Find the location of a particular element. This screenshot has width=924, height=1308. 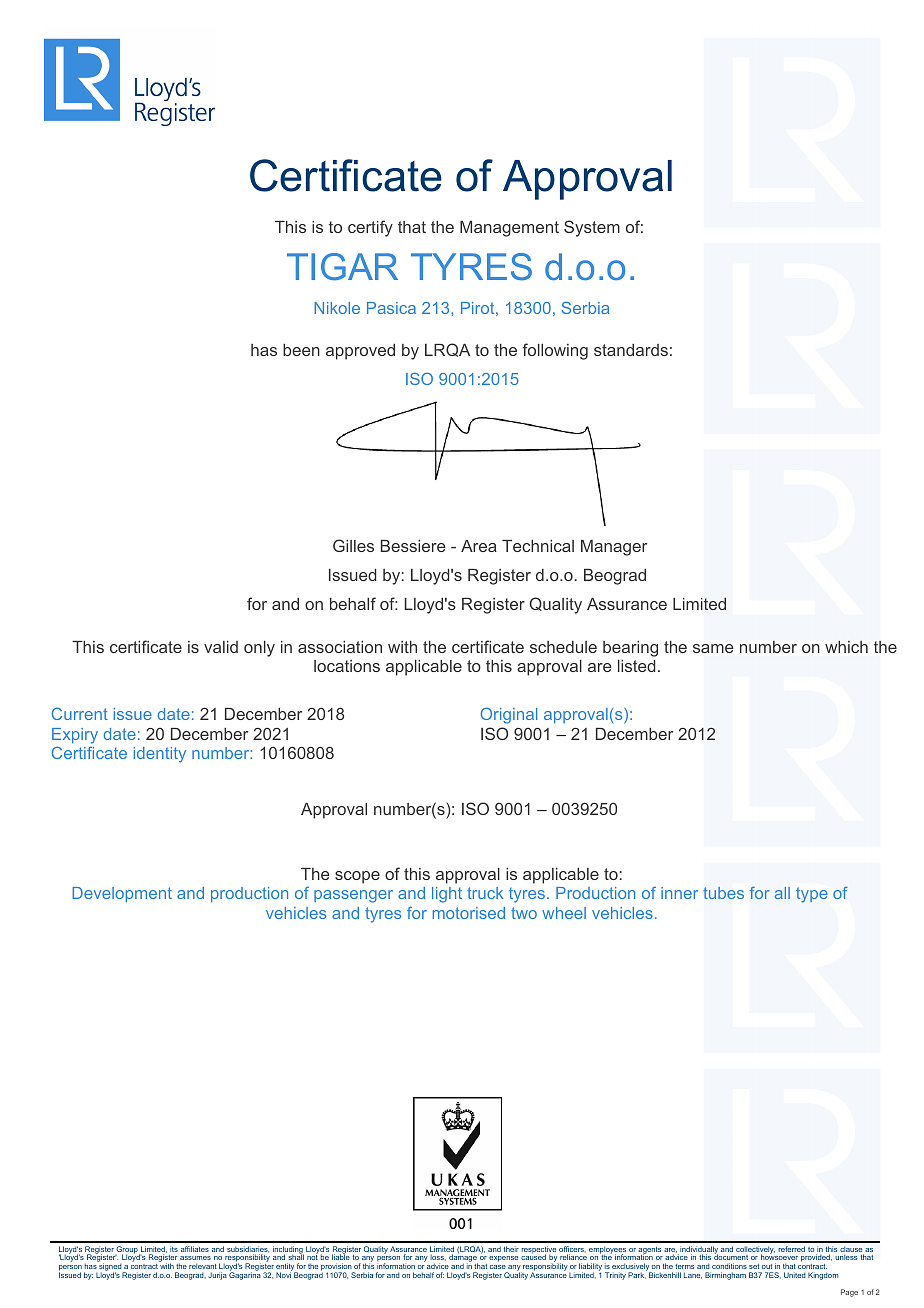

Development is located at coordinates (122, 894).
